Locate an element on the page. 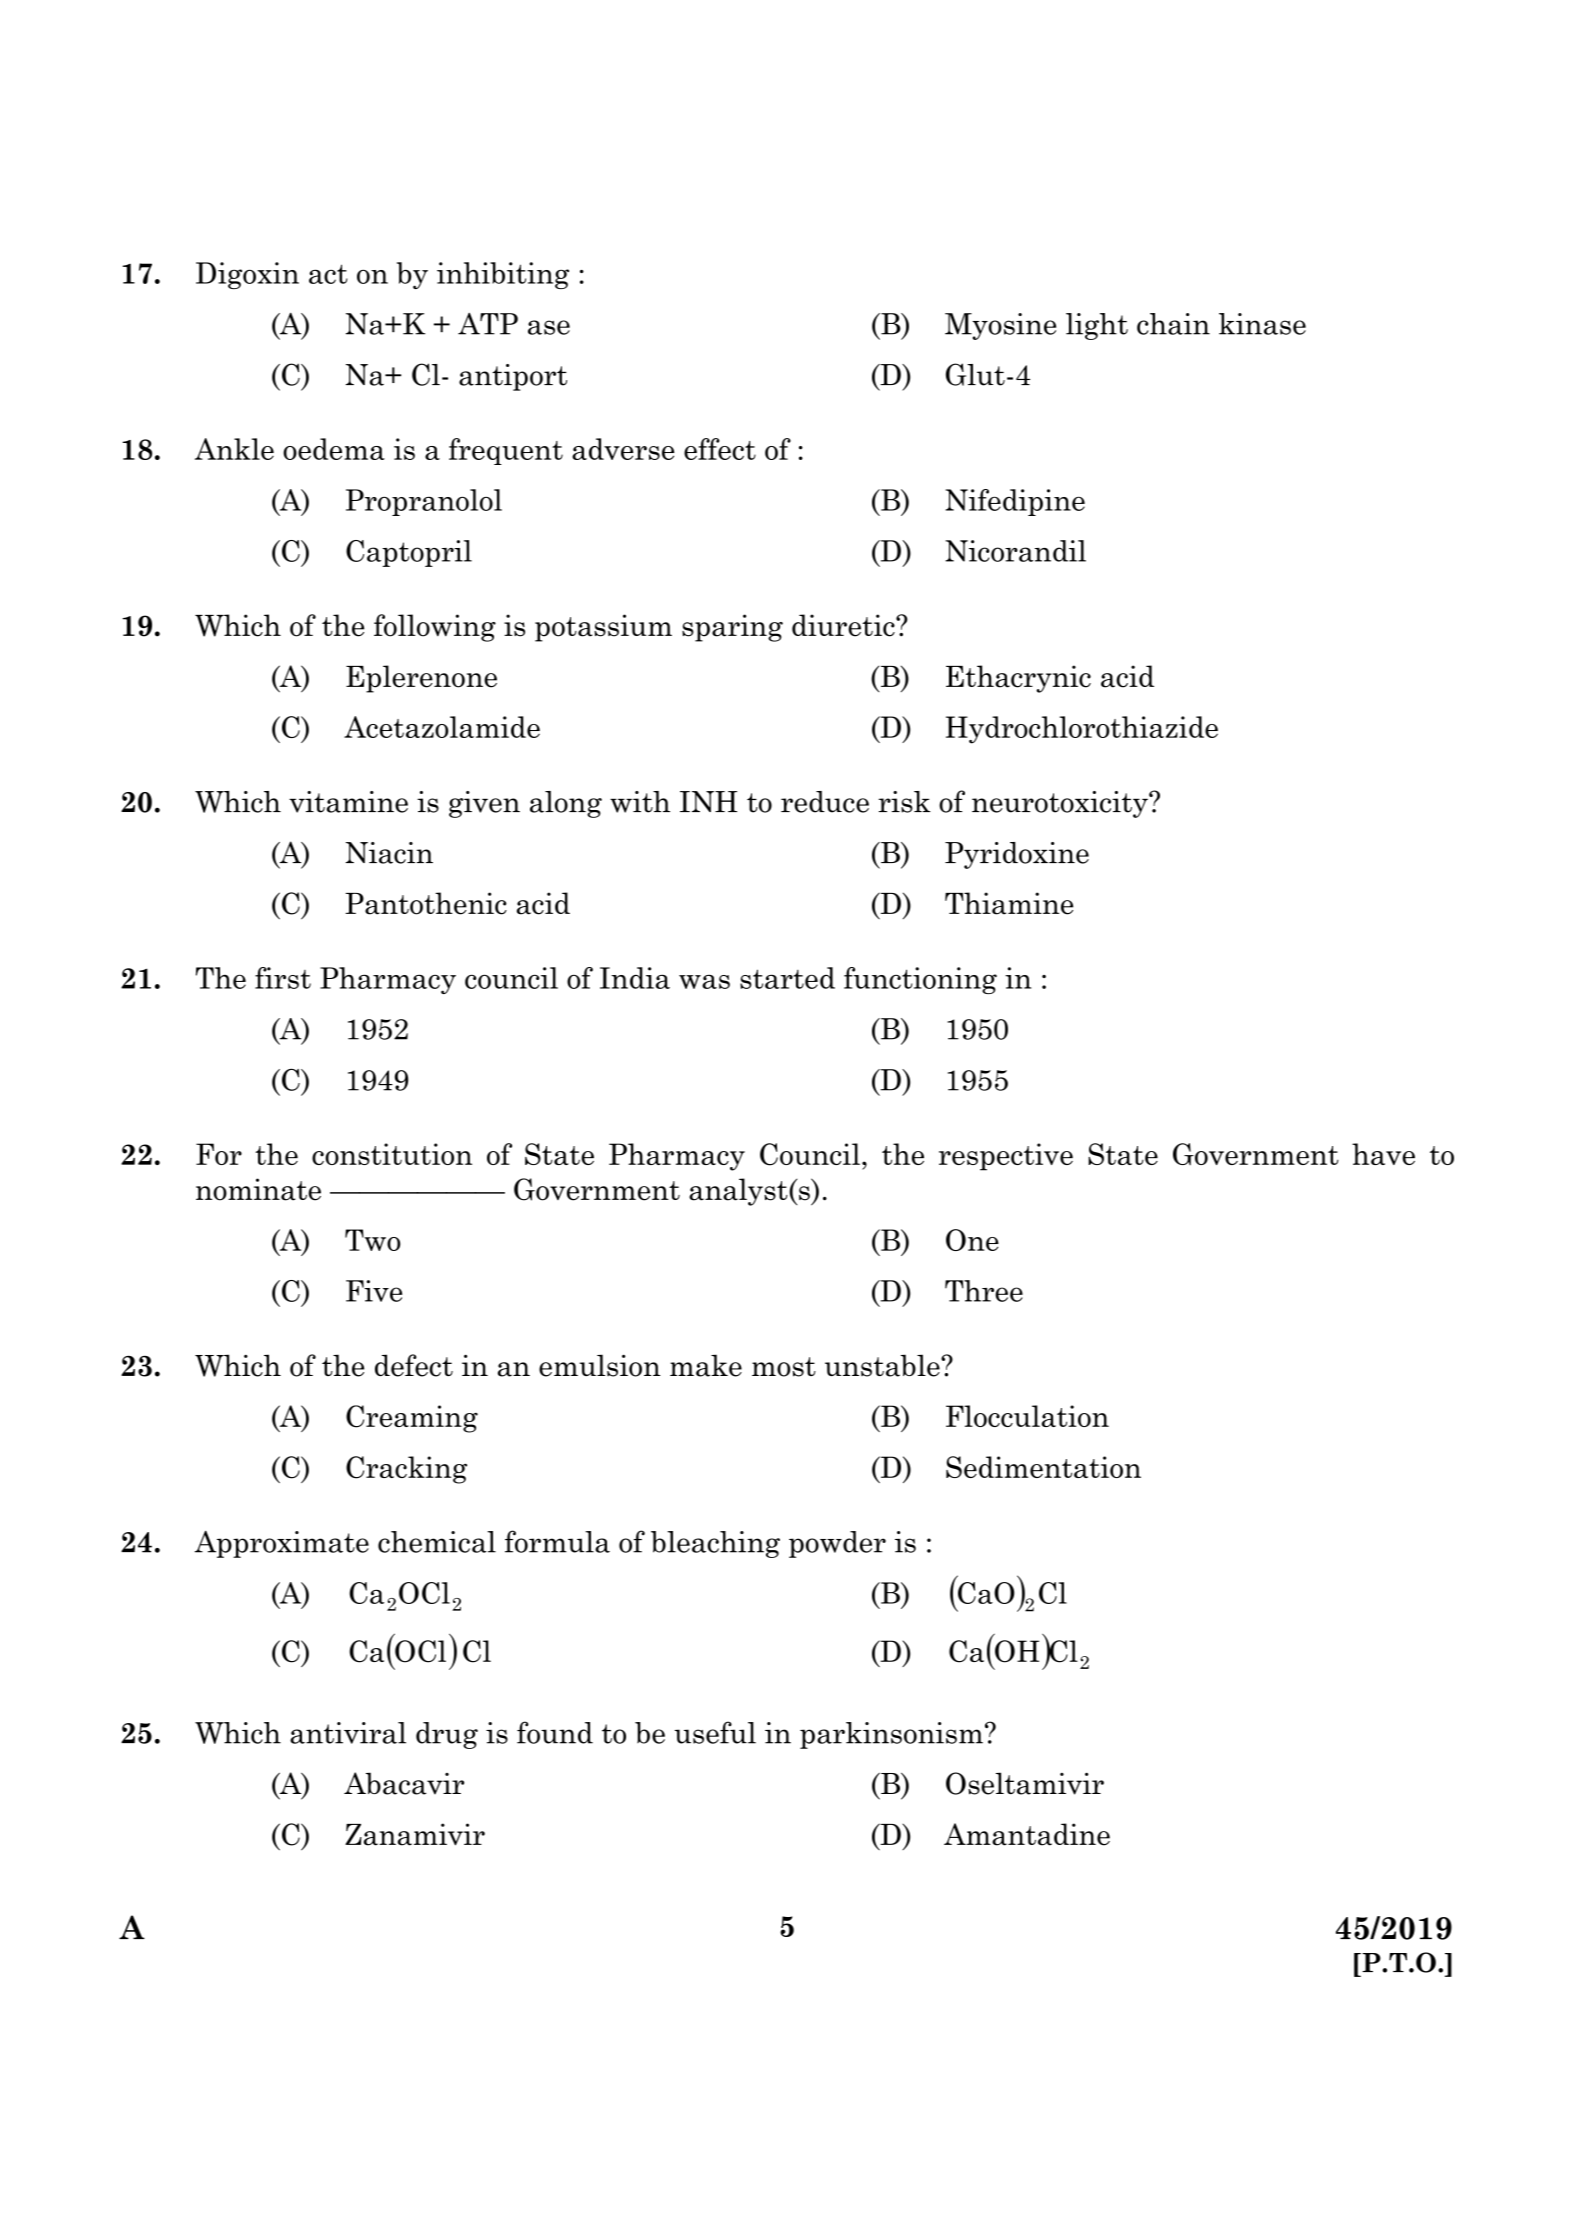  have is located at coordinates (1383, 1154).
